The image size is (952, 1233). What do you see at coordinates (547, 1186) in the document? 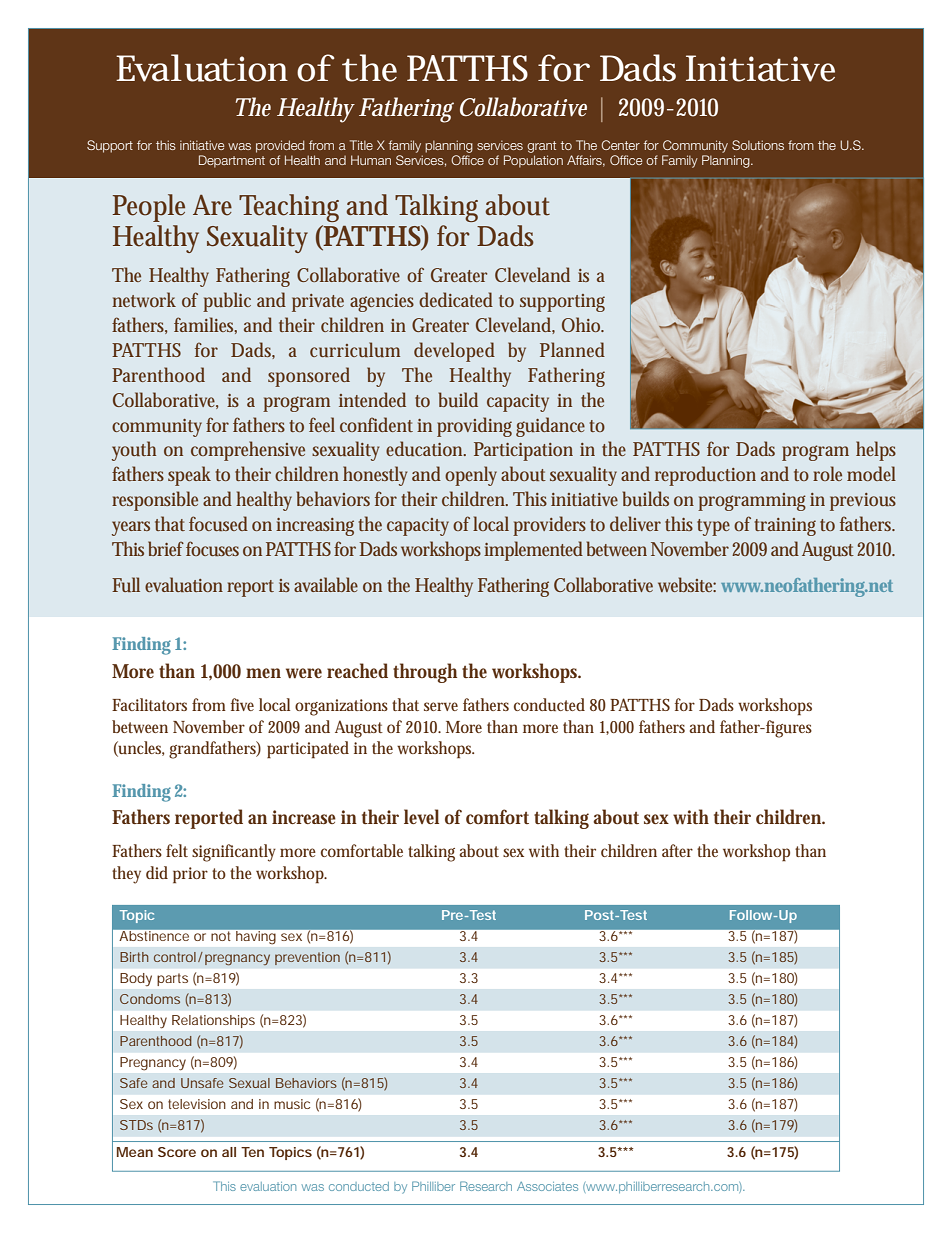
I see `Associates` at bounding box center [547, 1186].
